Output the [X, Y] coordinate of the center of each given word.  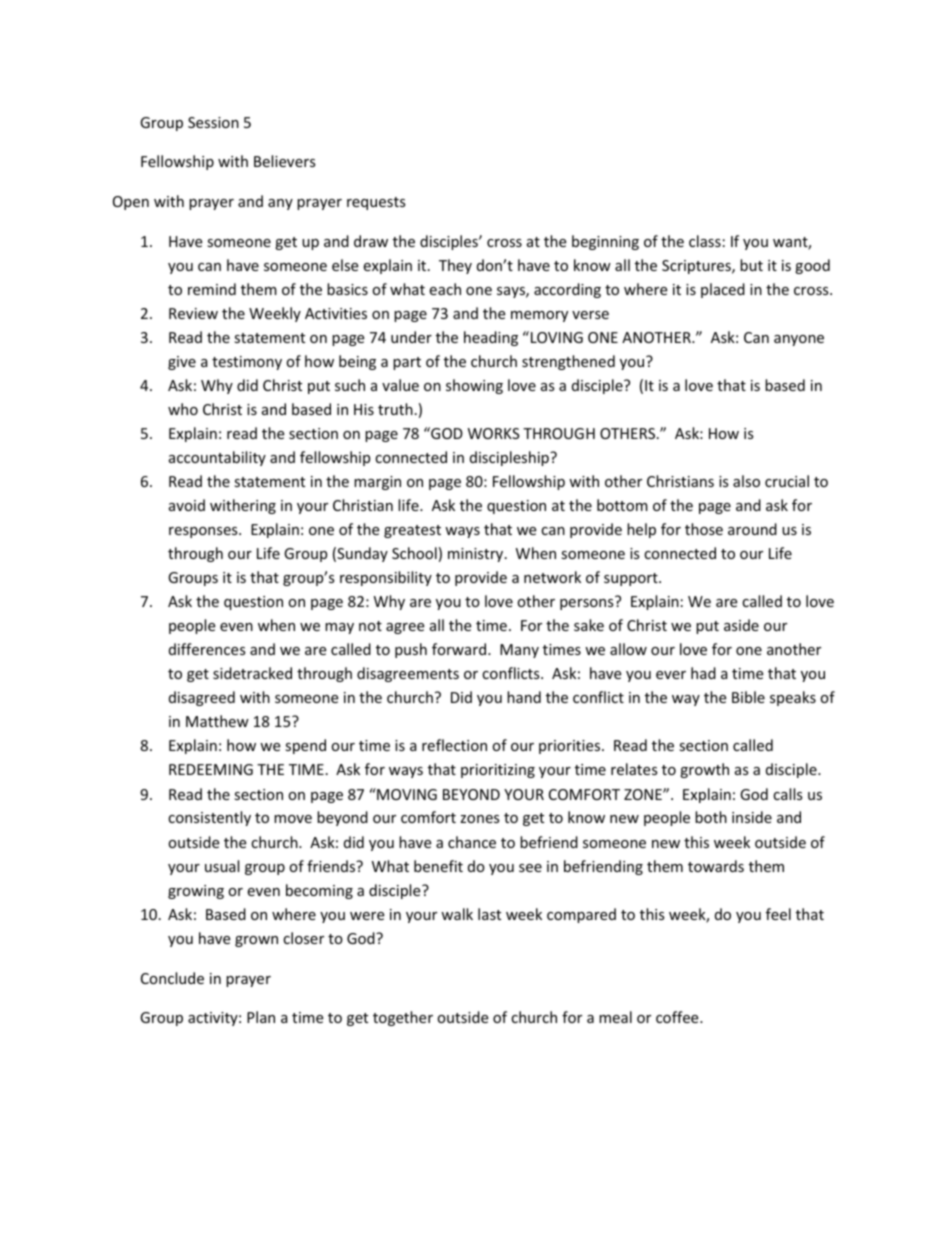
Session [213, 122]
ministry [477, 555]
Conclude [172, 978]
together [403, 1018]
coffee [678, 1017]
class [705, 241]
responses [204, 532]
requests [376, 203]
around [752, 529]
